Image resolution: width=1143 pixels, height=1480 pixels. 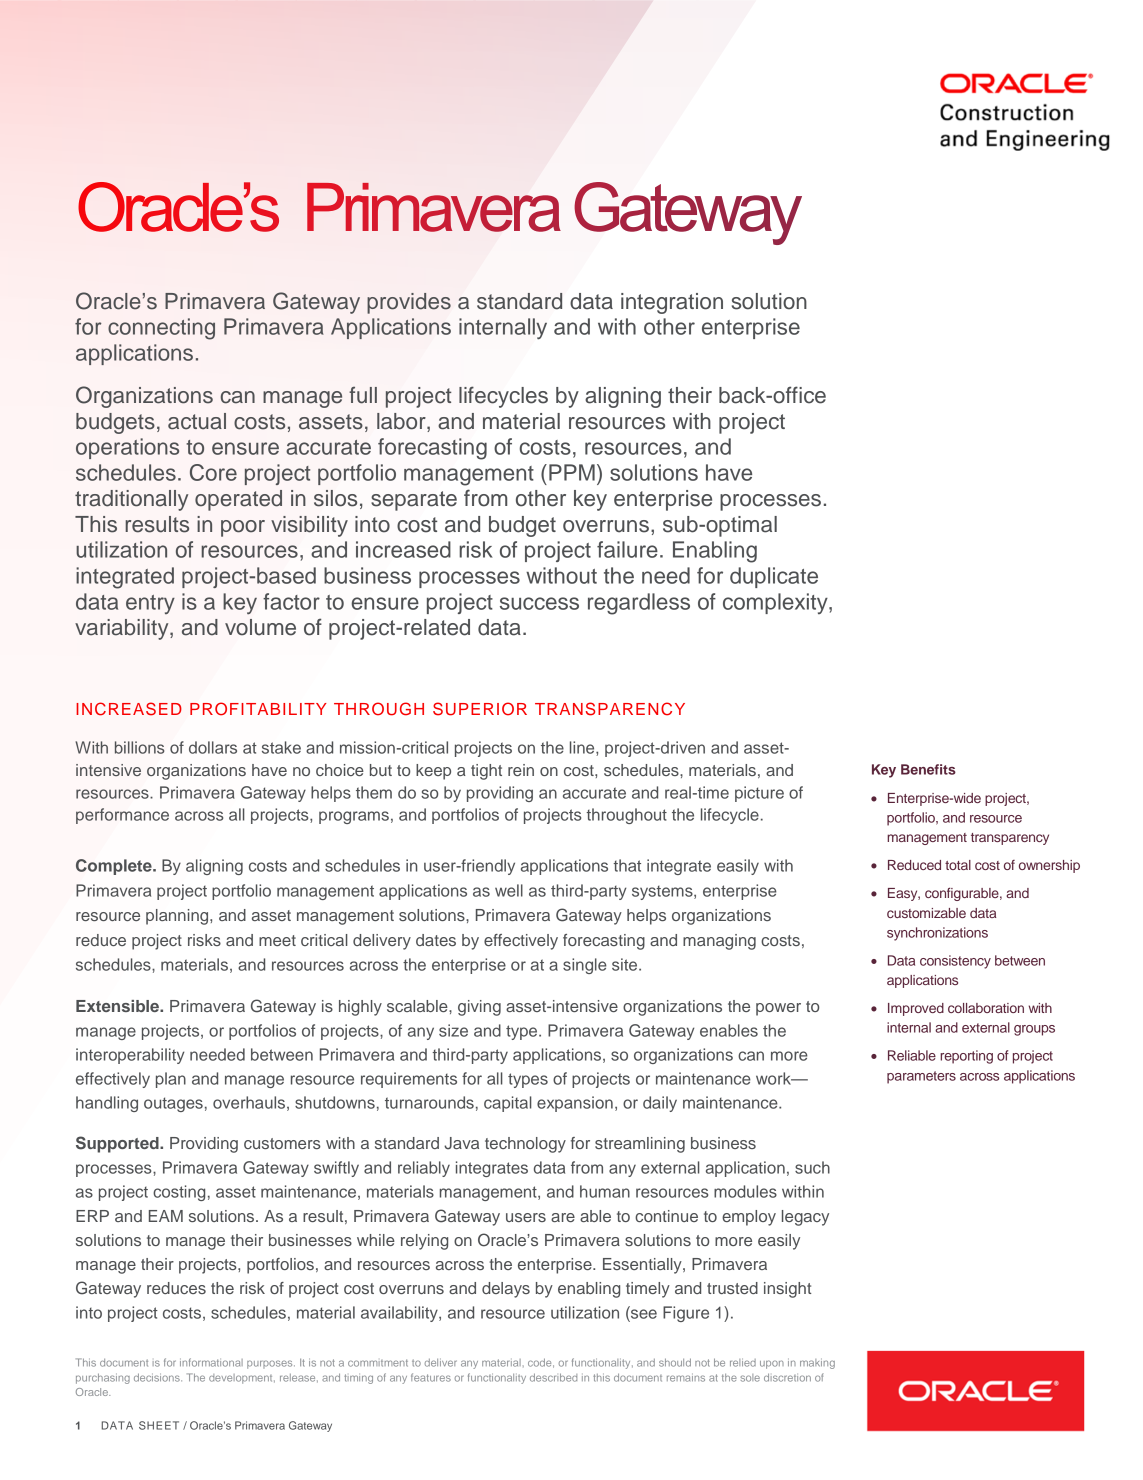 What do you see at coordinates (672, 303) in the document?
I see `integration` at bounding box center [672, 303].
